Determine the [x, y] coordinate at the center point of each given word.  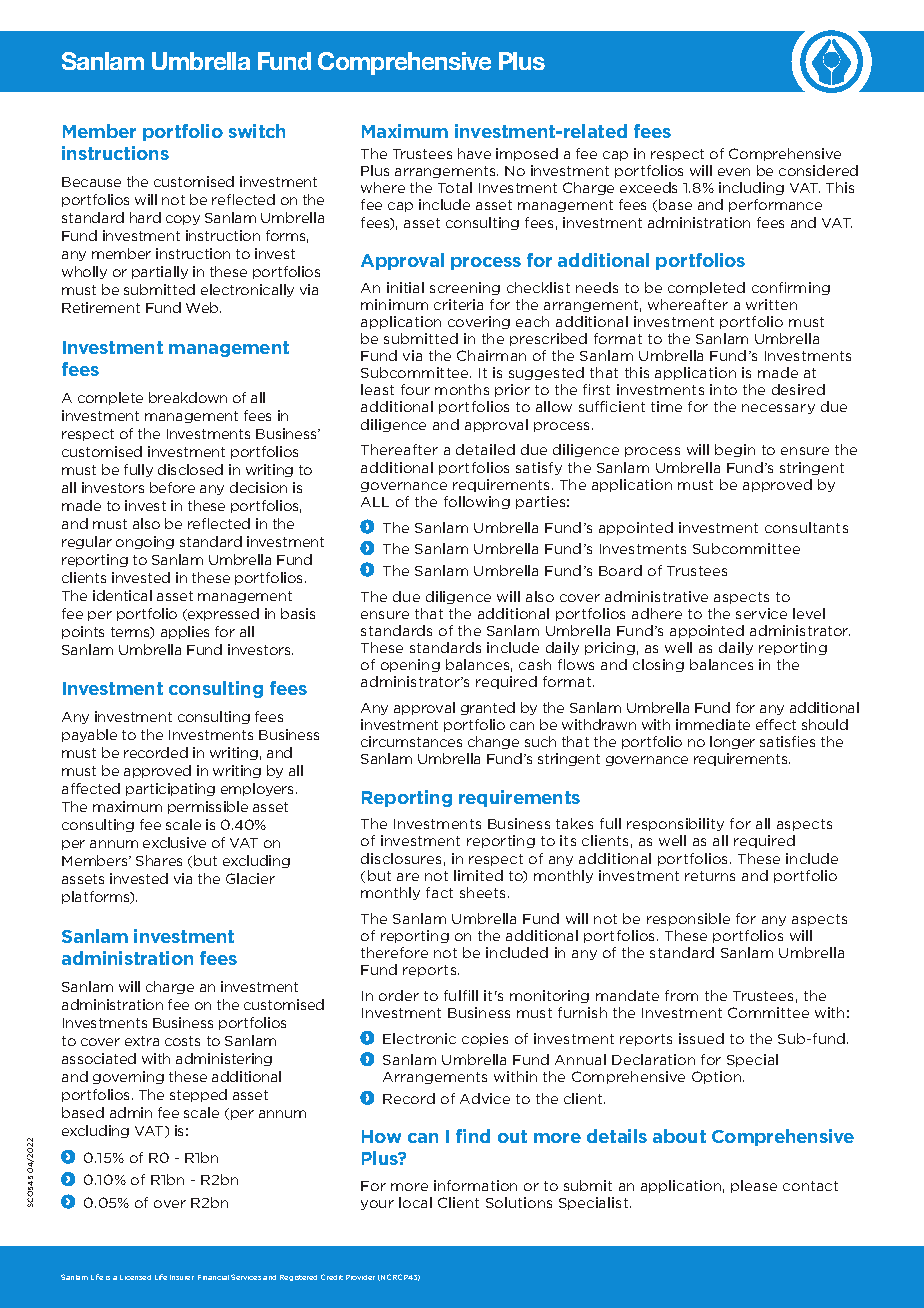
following [477, 502]
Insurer [182, 1277]
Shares [159, 860]
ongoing [145, 542]
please [754, 1186]
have [474, 153]
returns [710, 876]
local [415, 1202]
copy [183, 220]
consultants [806, 527]
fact [439, 892]
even [734, 172]
